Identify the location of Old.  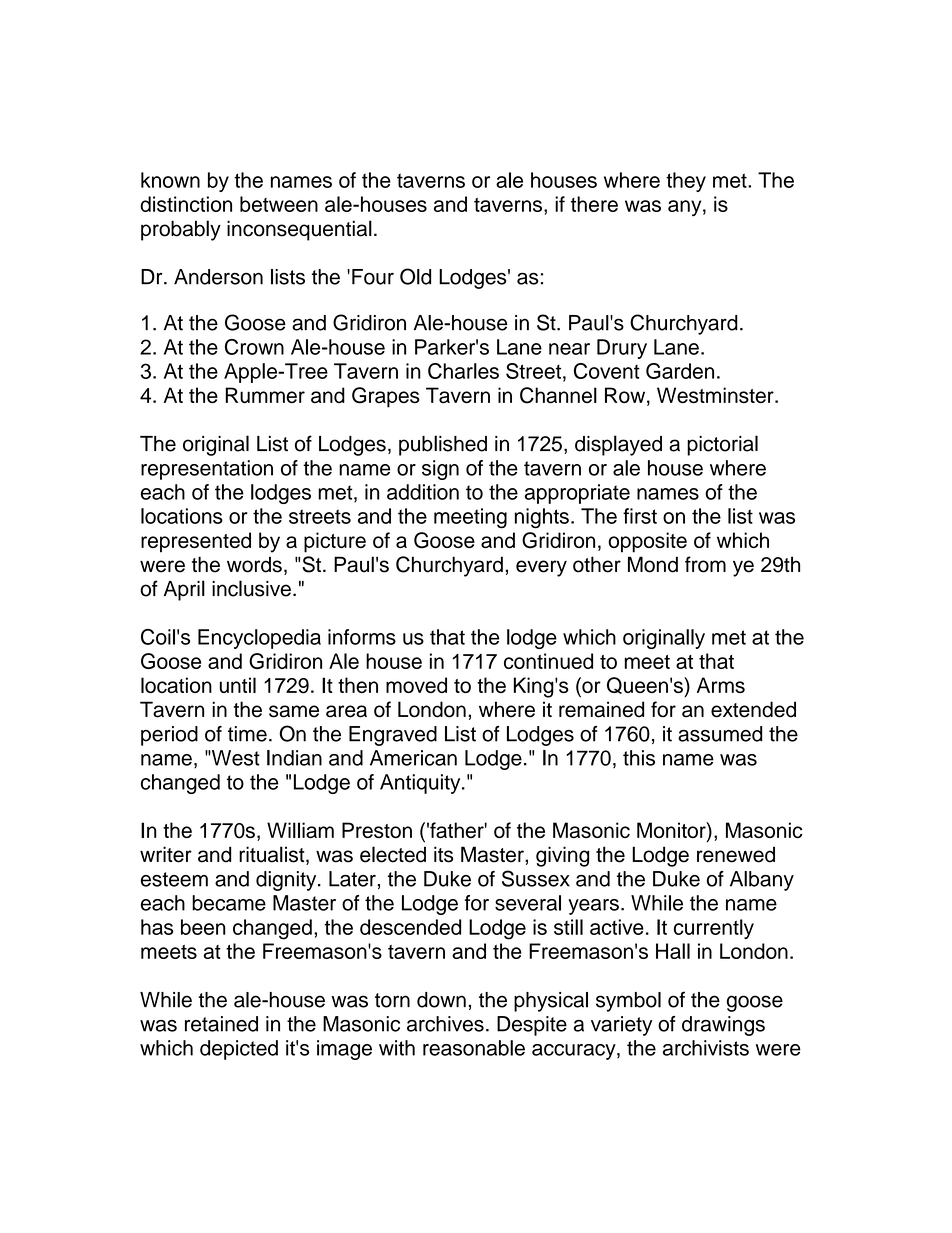
(415, 276).
